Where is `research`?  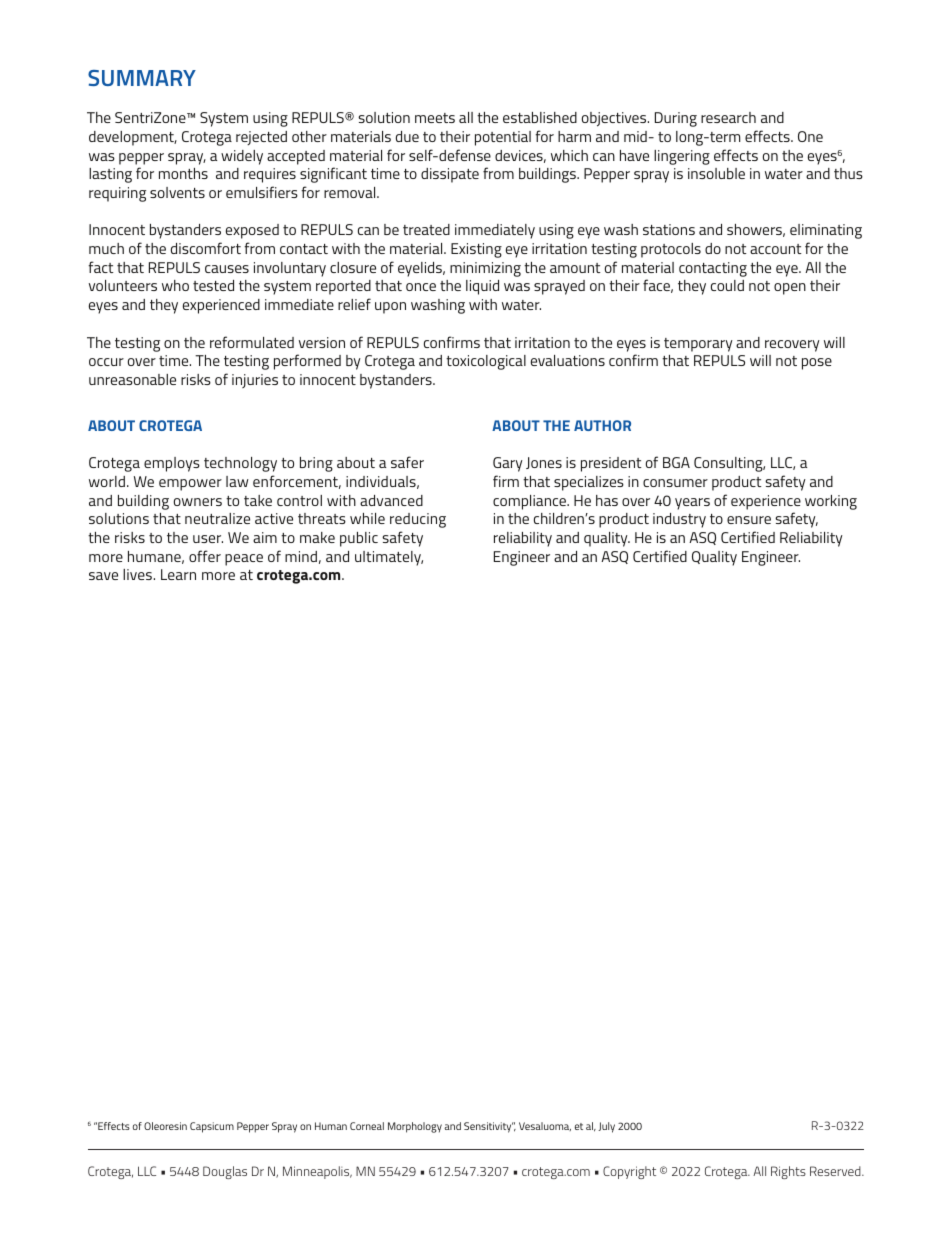
research is located at coordinates (728, 117).
